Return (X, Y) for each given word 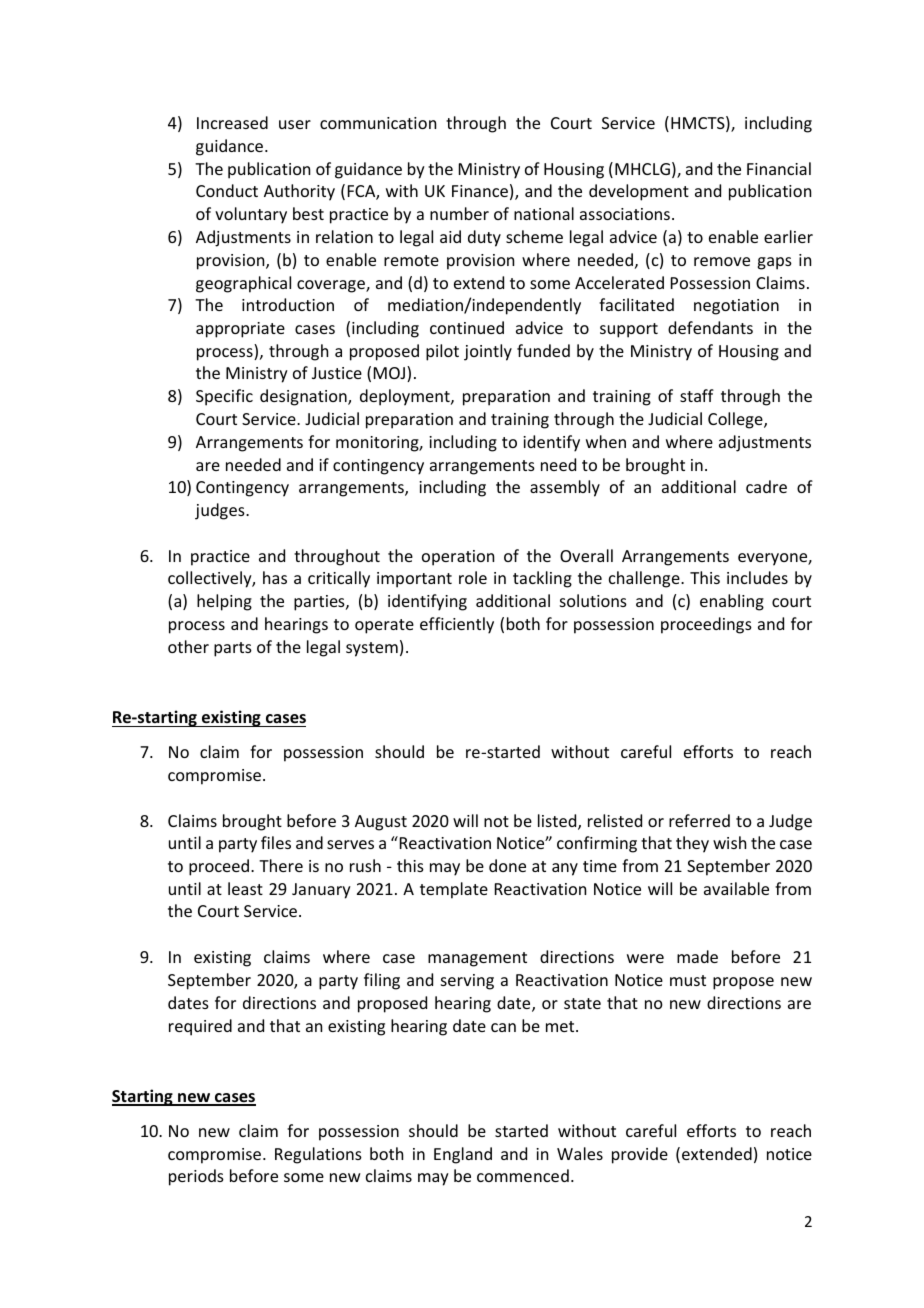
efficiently (457, 625)
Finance (480, 191)
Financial (779, 168)
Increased (232, 122)
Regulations (318, 1155)
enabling (732, 602)
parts (233, 649)
